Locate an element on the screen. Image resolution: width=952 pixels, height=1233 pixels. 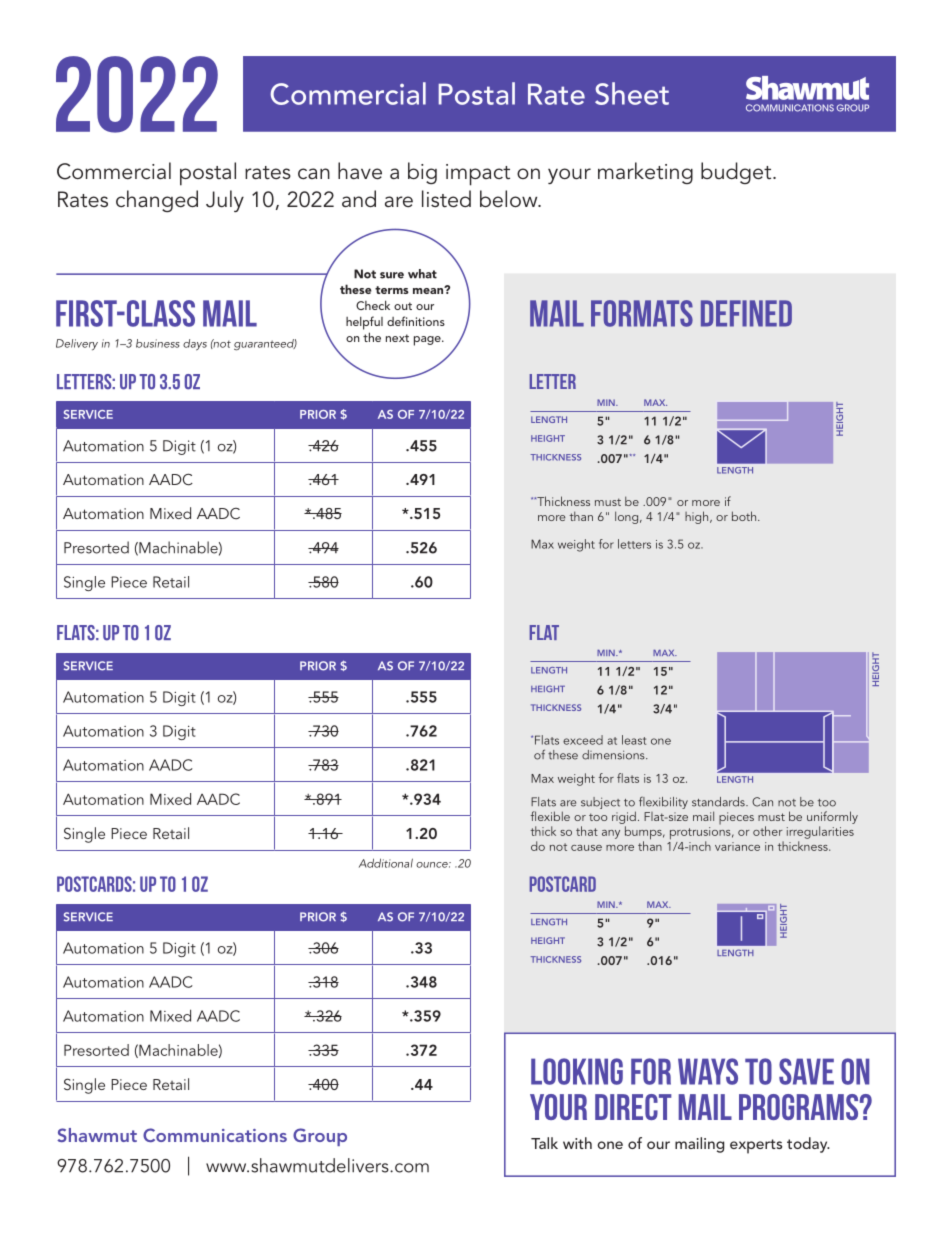
budget is located at coordinates (737, 173).
